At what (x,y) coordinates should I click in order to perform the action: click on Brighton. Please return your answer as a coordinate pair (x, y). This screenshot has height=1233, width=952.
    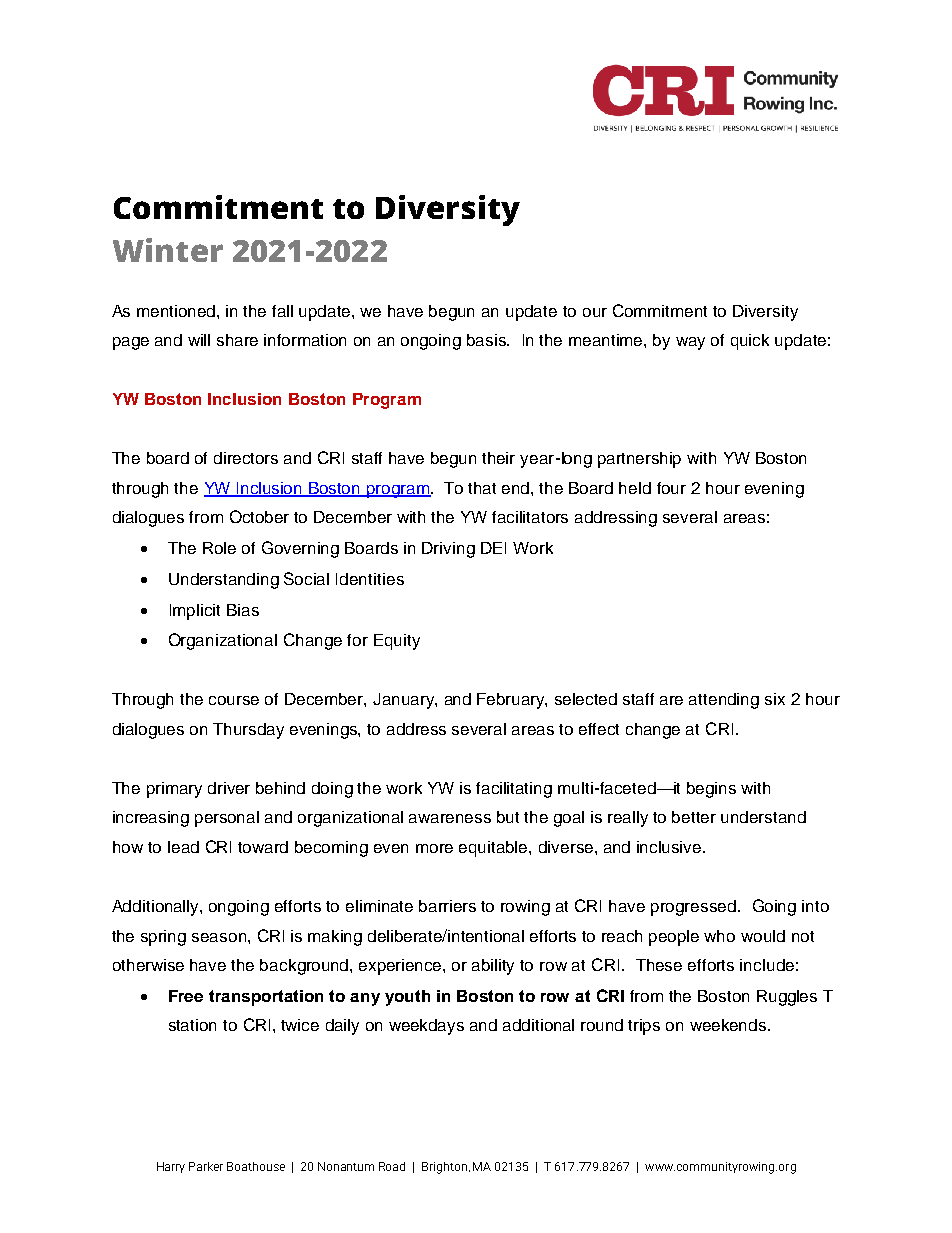
    Looking at the image, I should click on (446, 1168).
